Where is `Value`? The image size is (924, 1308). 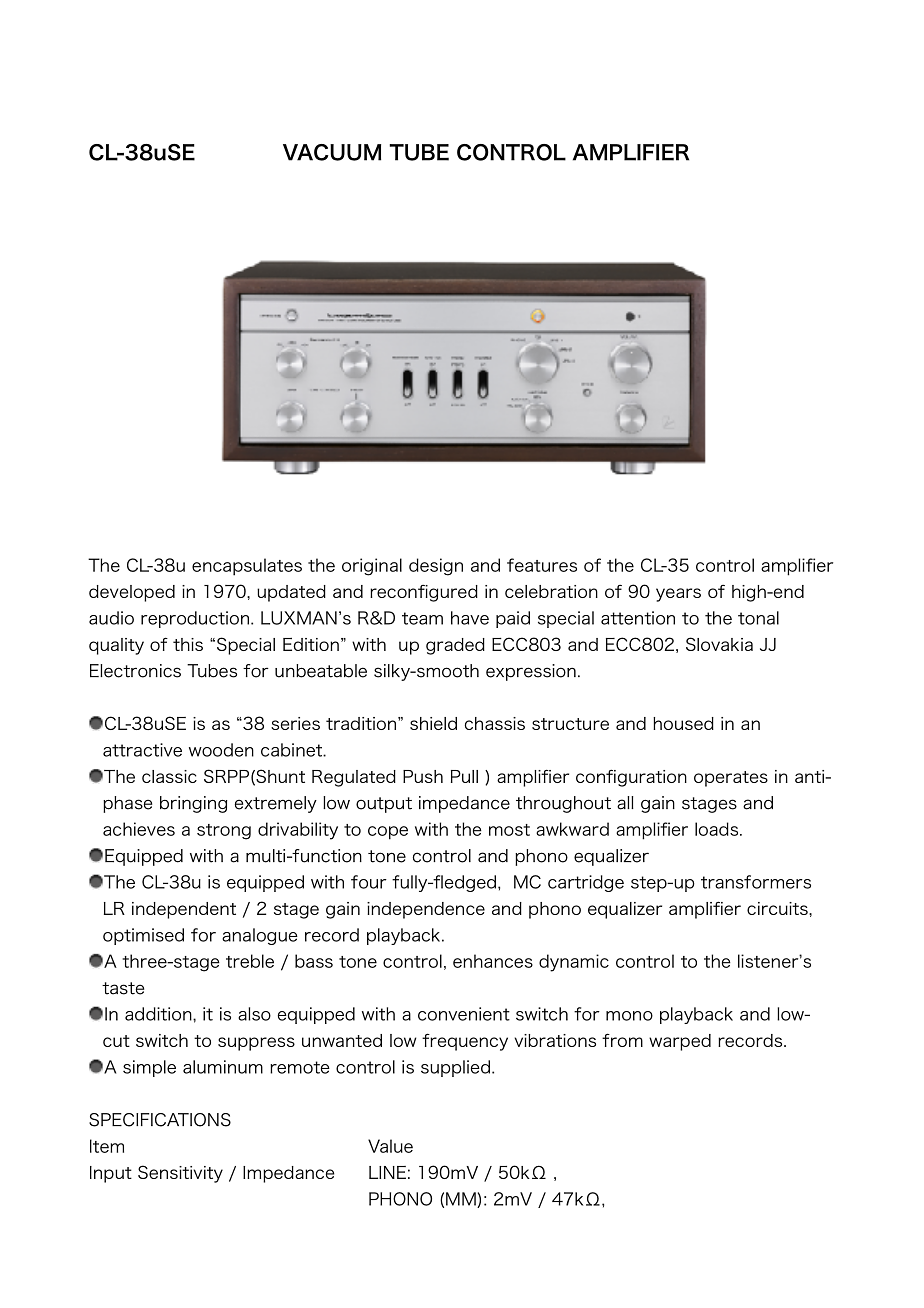
Value is located at coordinates (390, 1146).
